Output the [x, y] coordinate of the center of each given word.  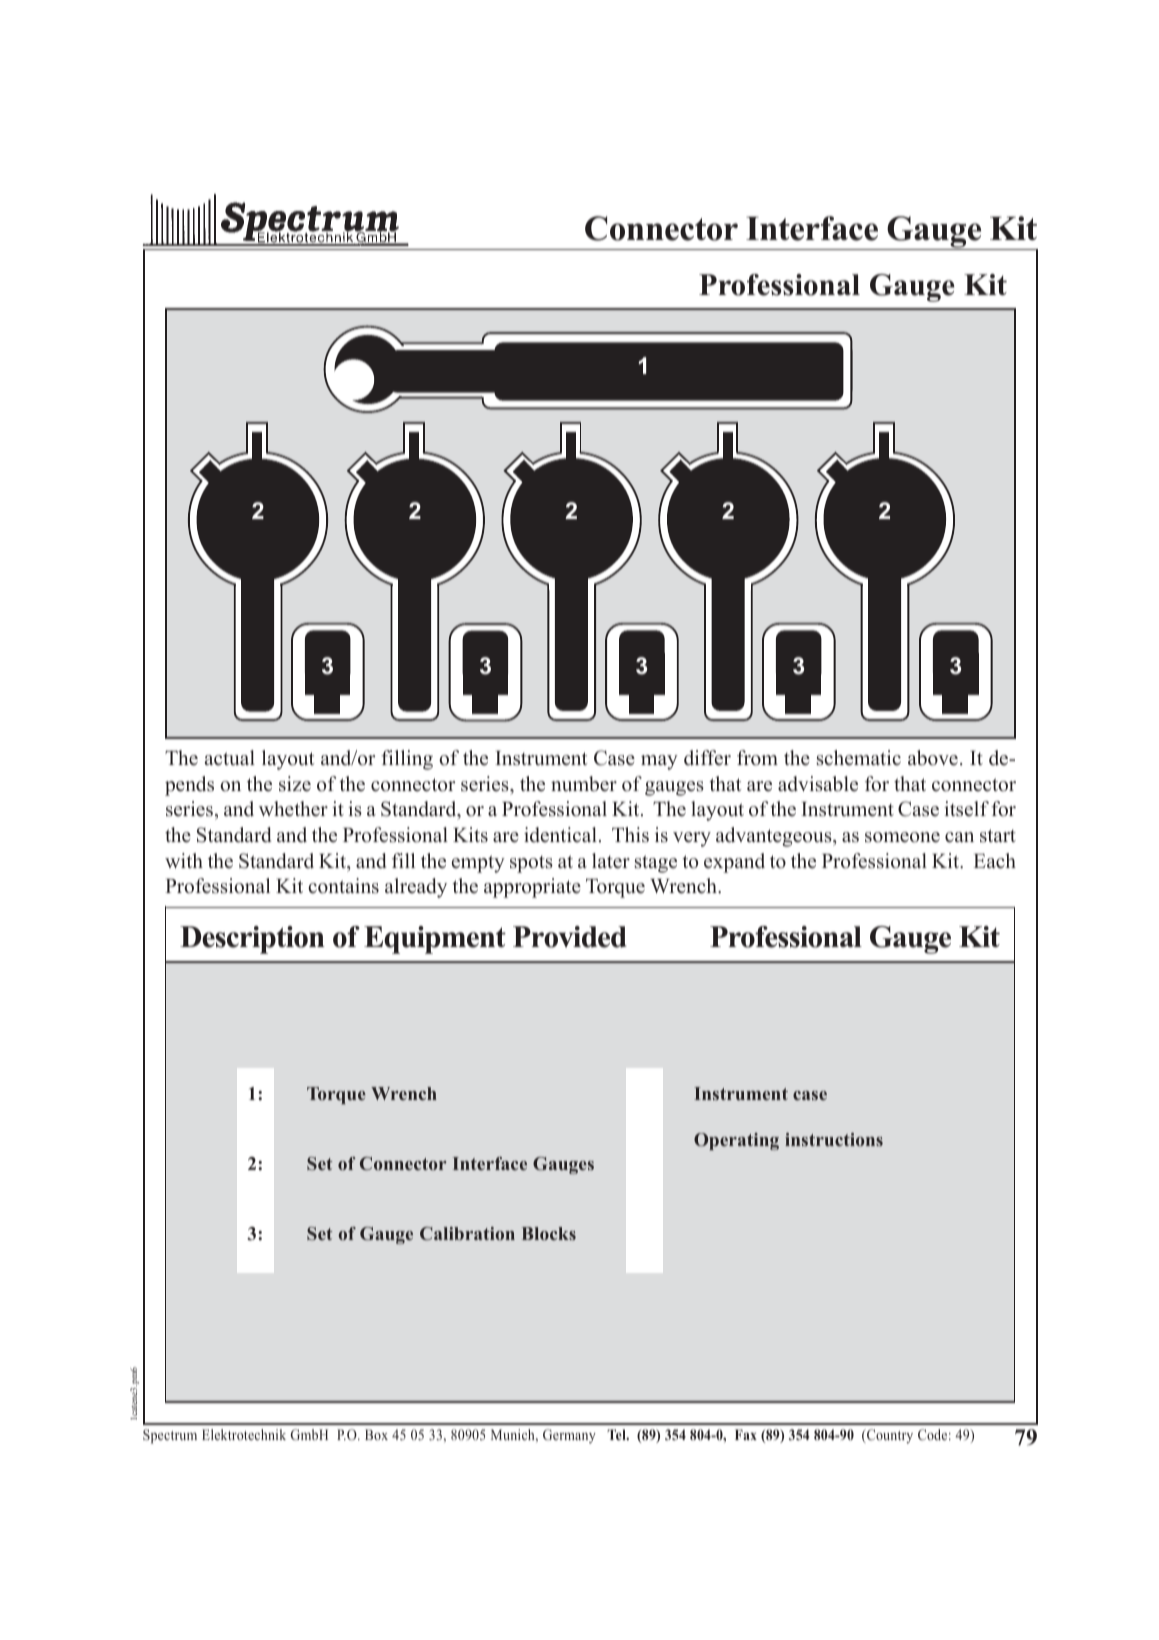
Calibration [467, 1233]
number [584, 784]
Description [252, 940]
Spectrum [170, 1436]
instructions [834, 1139]
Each [995, 861]
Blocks [549, 1233]
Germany [569, 1436]
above [933, 758]
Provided [569, 937]
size [295, 784]
